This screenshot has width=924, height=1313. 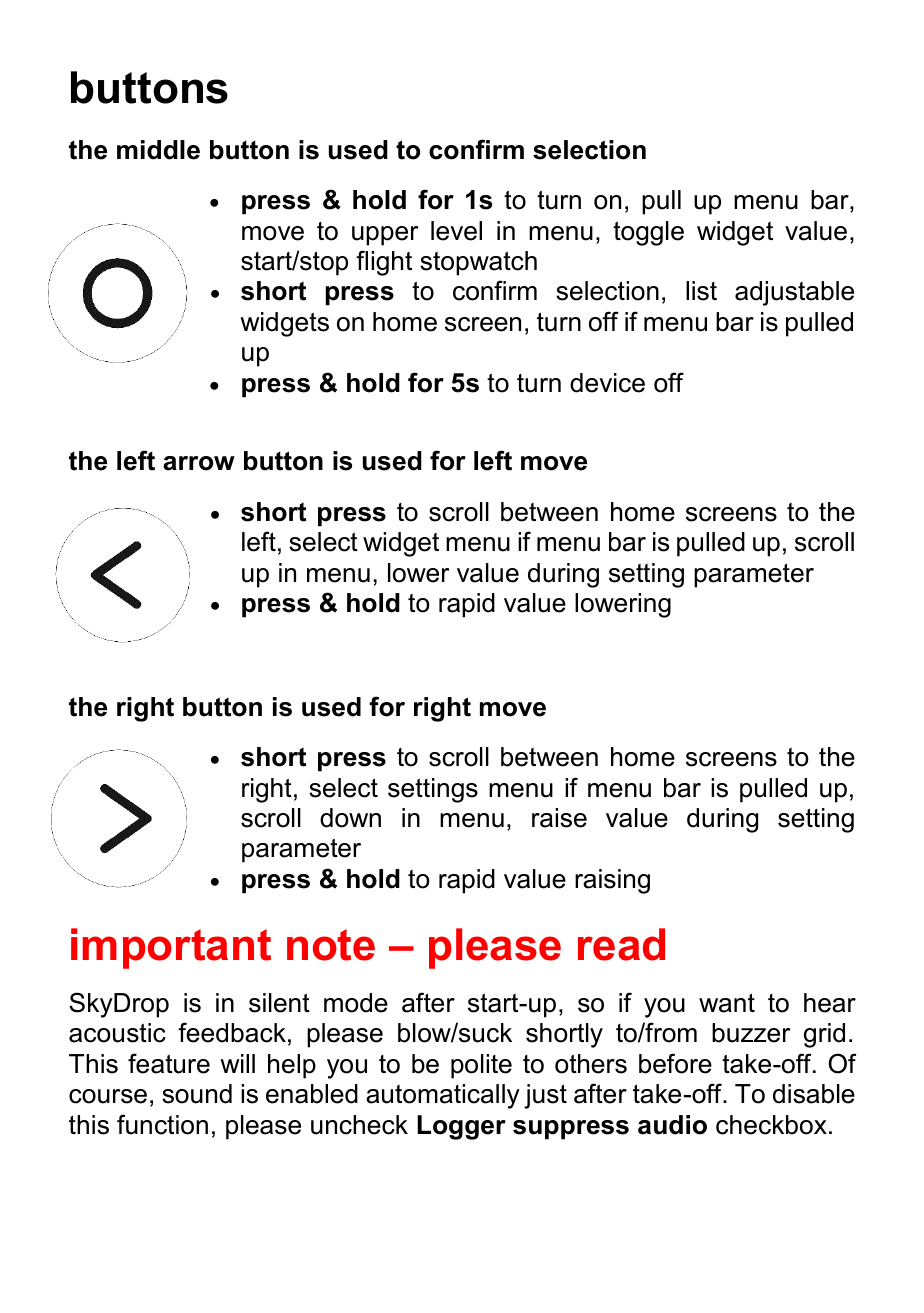 What do you see at coordinates (350, 818) in the screenshot?
I see `down` at bounding box center [350, 818].
